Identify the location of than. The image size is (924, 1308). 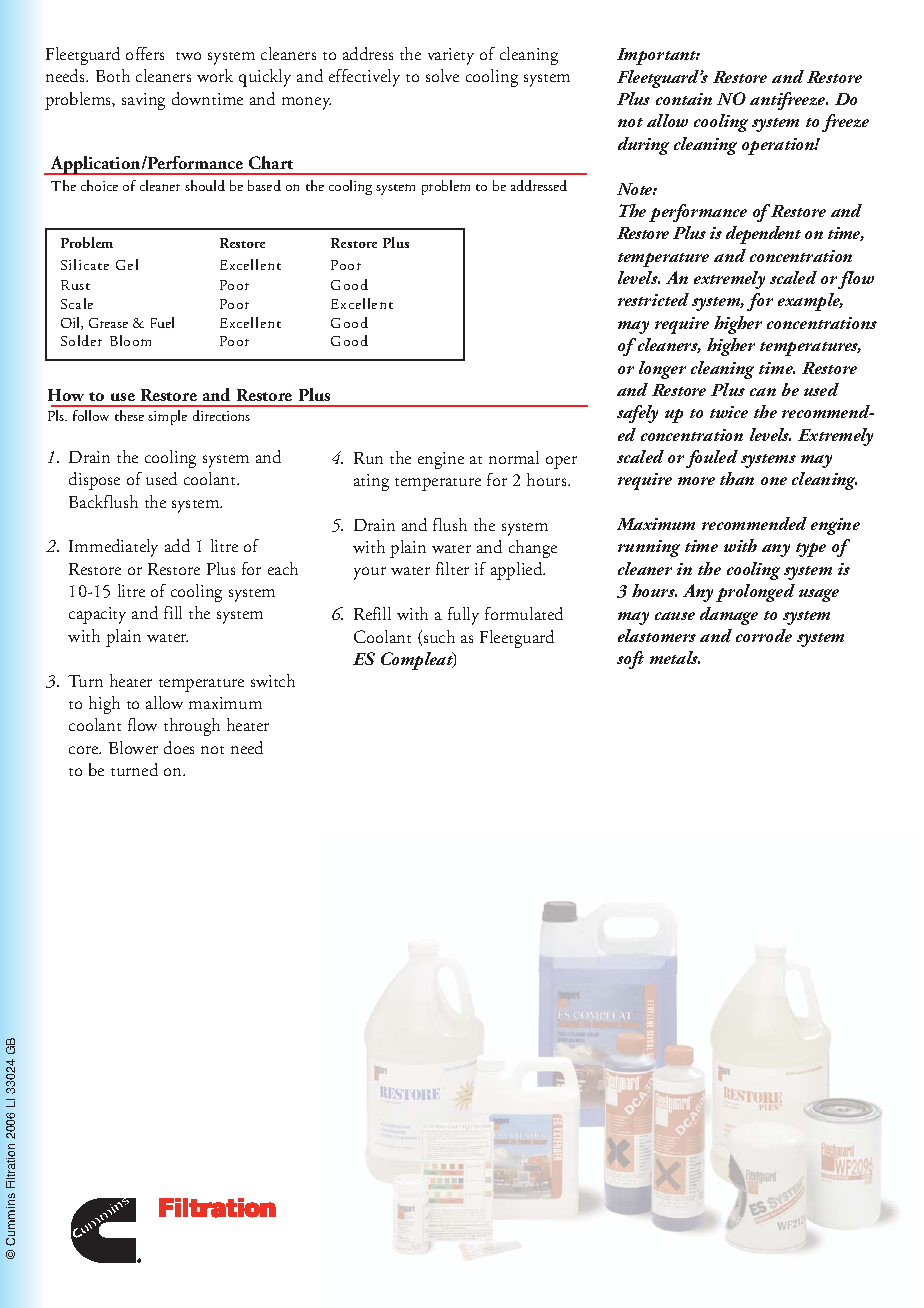
(737, 478).
